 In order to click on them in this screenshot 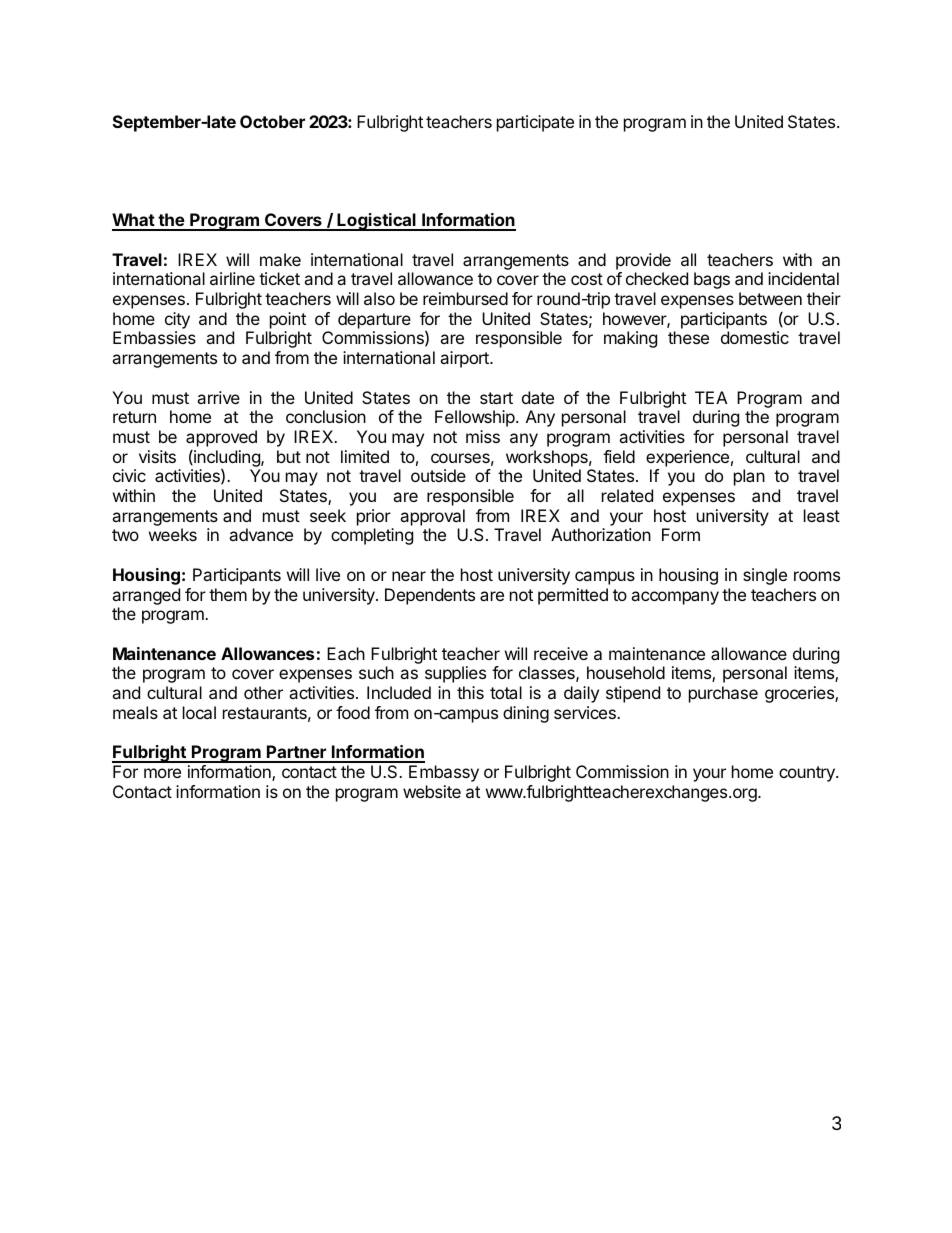, I will do `click(228, 594)`.
